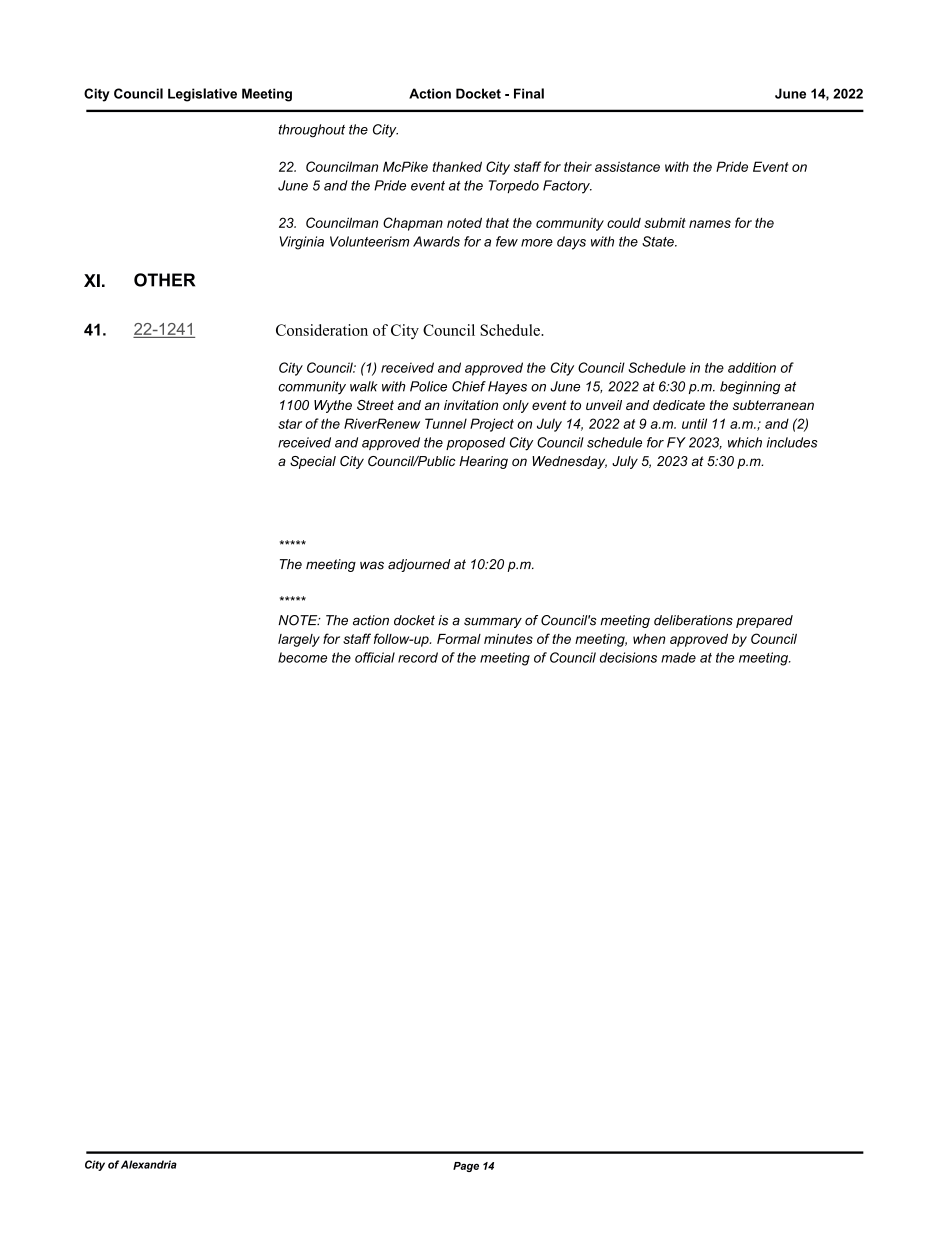  I want to click on assistance, so click(627, 166).
